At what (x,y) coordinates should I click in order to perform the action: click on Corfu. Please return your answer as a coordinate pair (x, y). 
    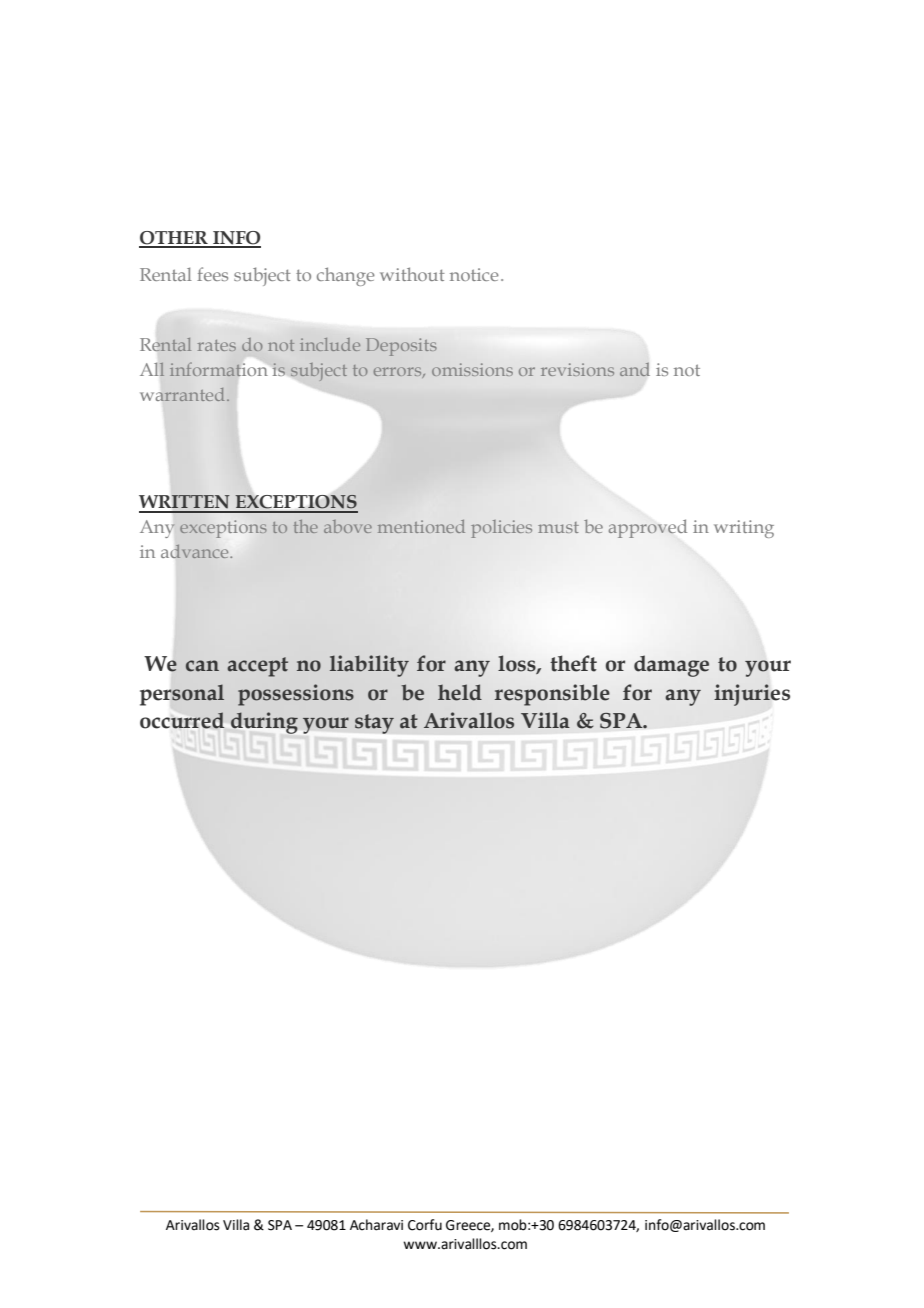
    Looking at the image, I should click on (425, 1225).
